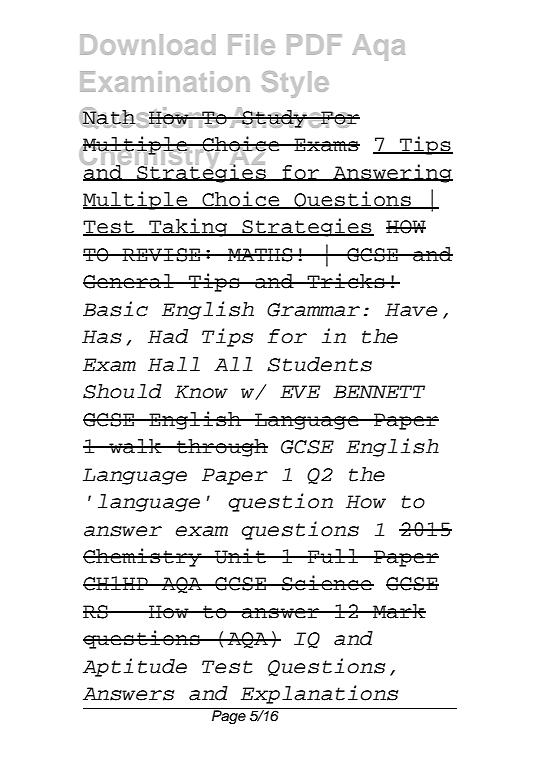  What do you see at coordinates (251, 44) in the screenshot?
I see `File` at bounding box center [251, 44].
